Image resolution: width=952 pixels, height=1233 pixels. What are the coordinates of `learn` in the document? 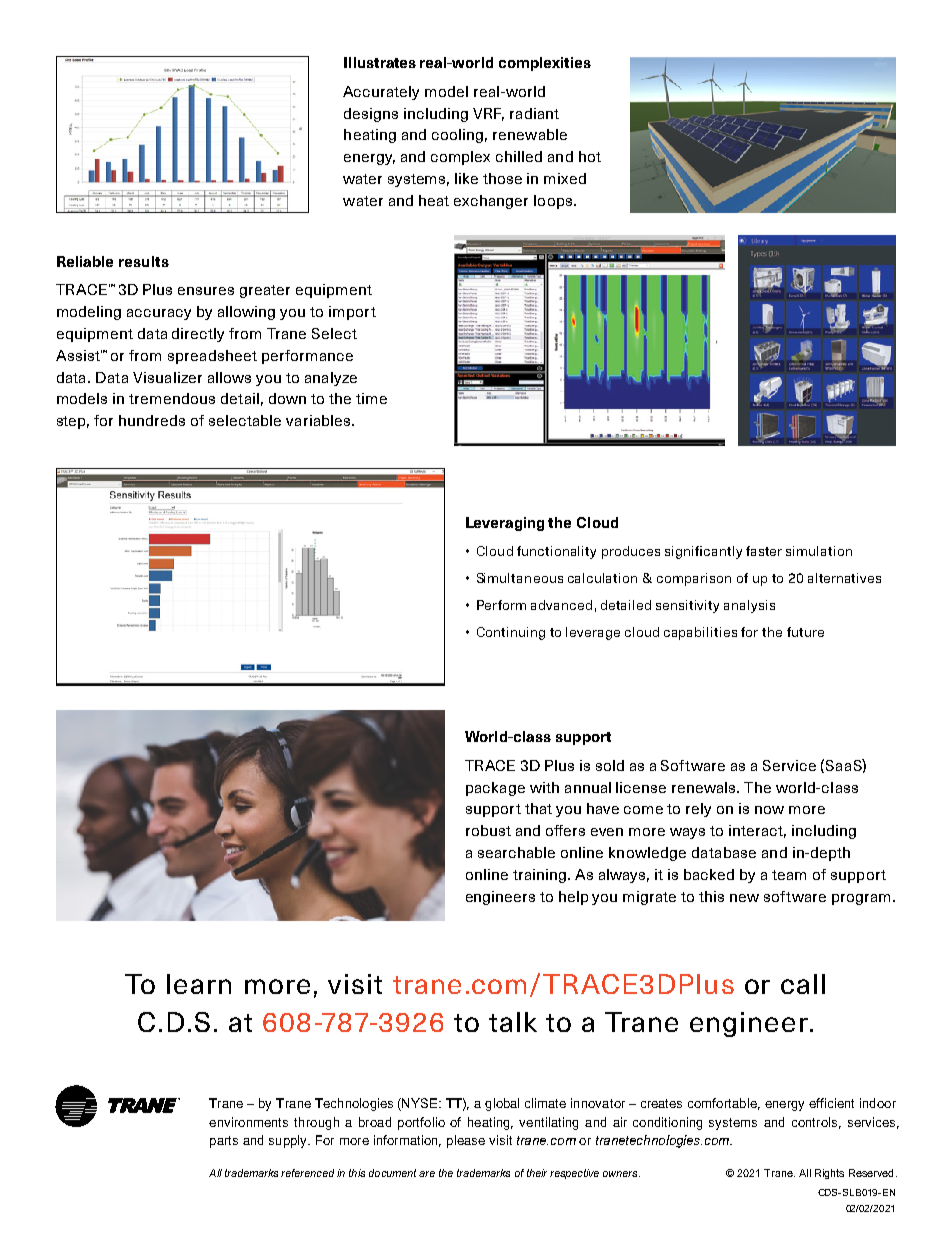 It's located at (199, 984).
